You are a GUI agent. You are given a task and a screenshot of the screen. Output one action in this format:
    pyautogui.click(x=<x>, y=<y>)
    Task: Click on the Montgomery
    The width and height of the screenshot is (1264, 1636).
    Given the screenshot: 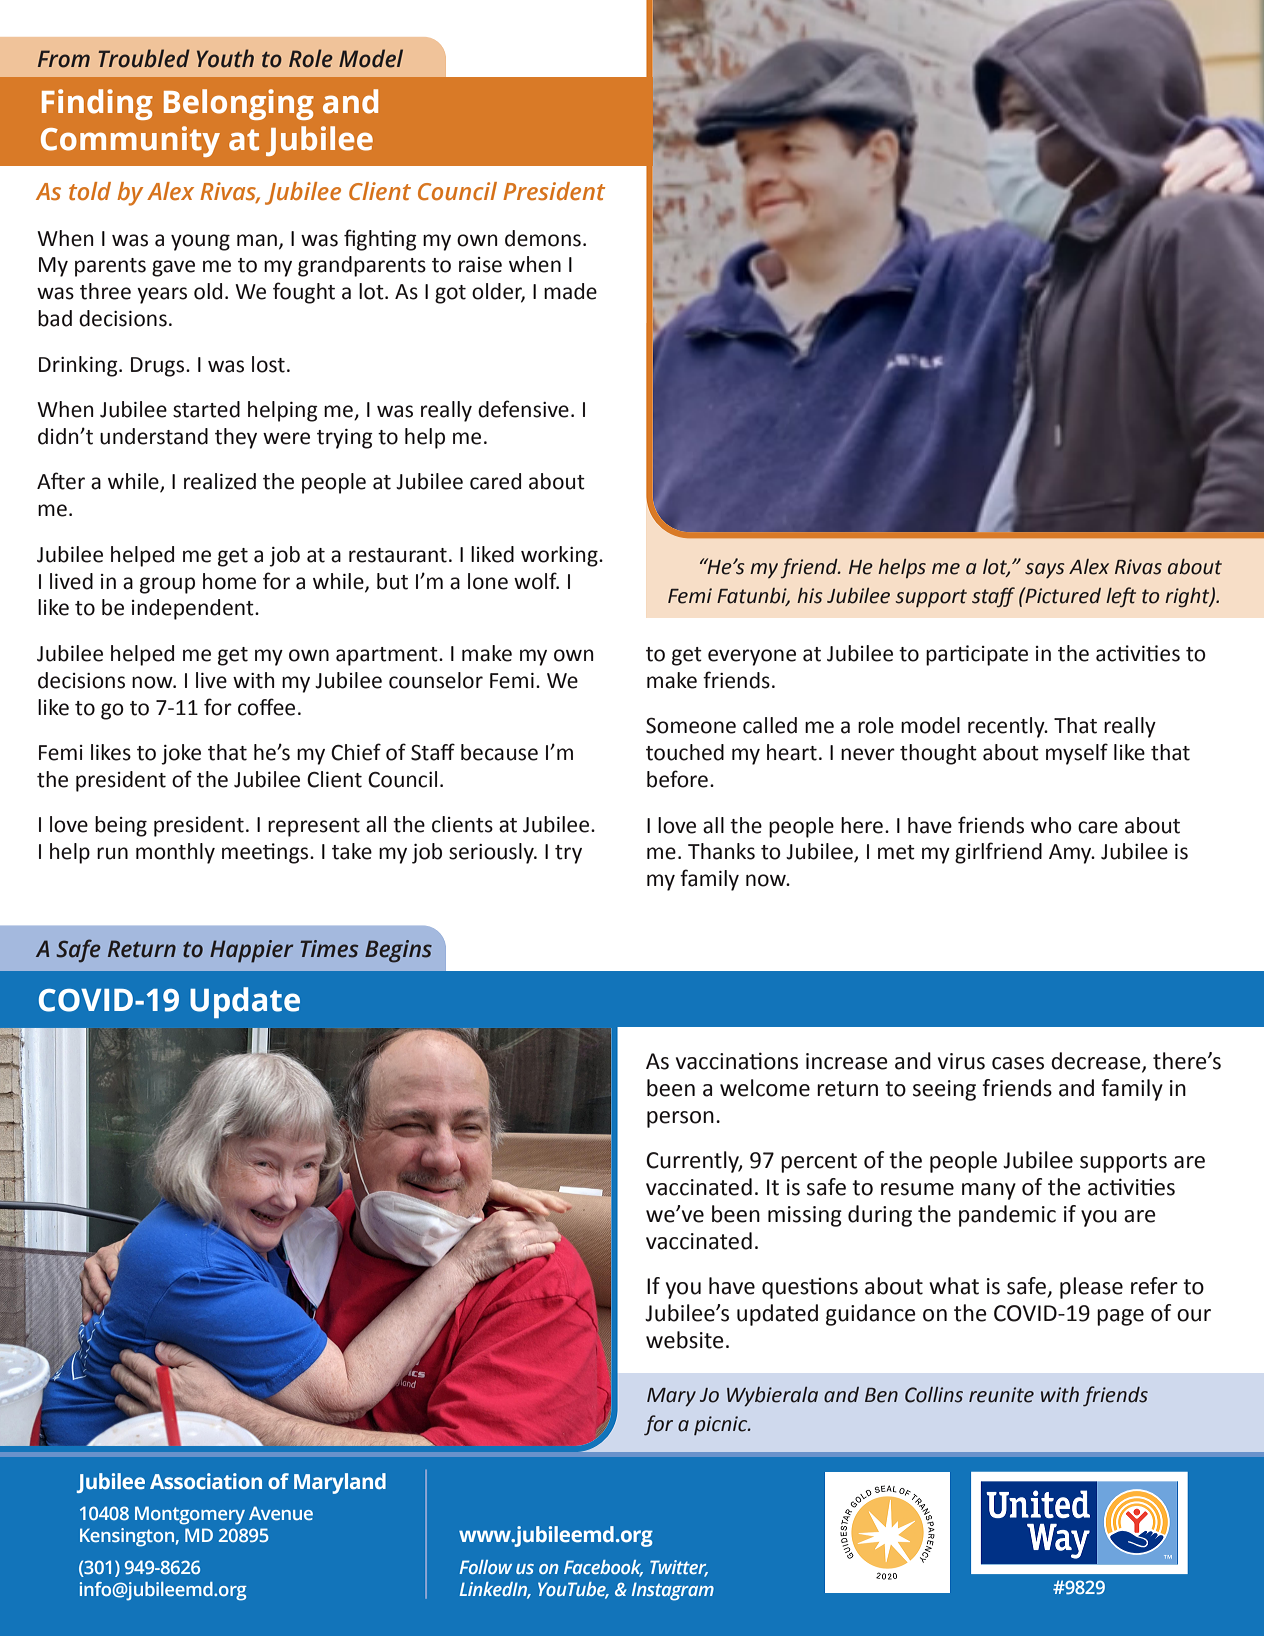 What is the action you would take?
    pyautogui.click(x=190, y=1515)
